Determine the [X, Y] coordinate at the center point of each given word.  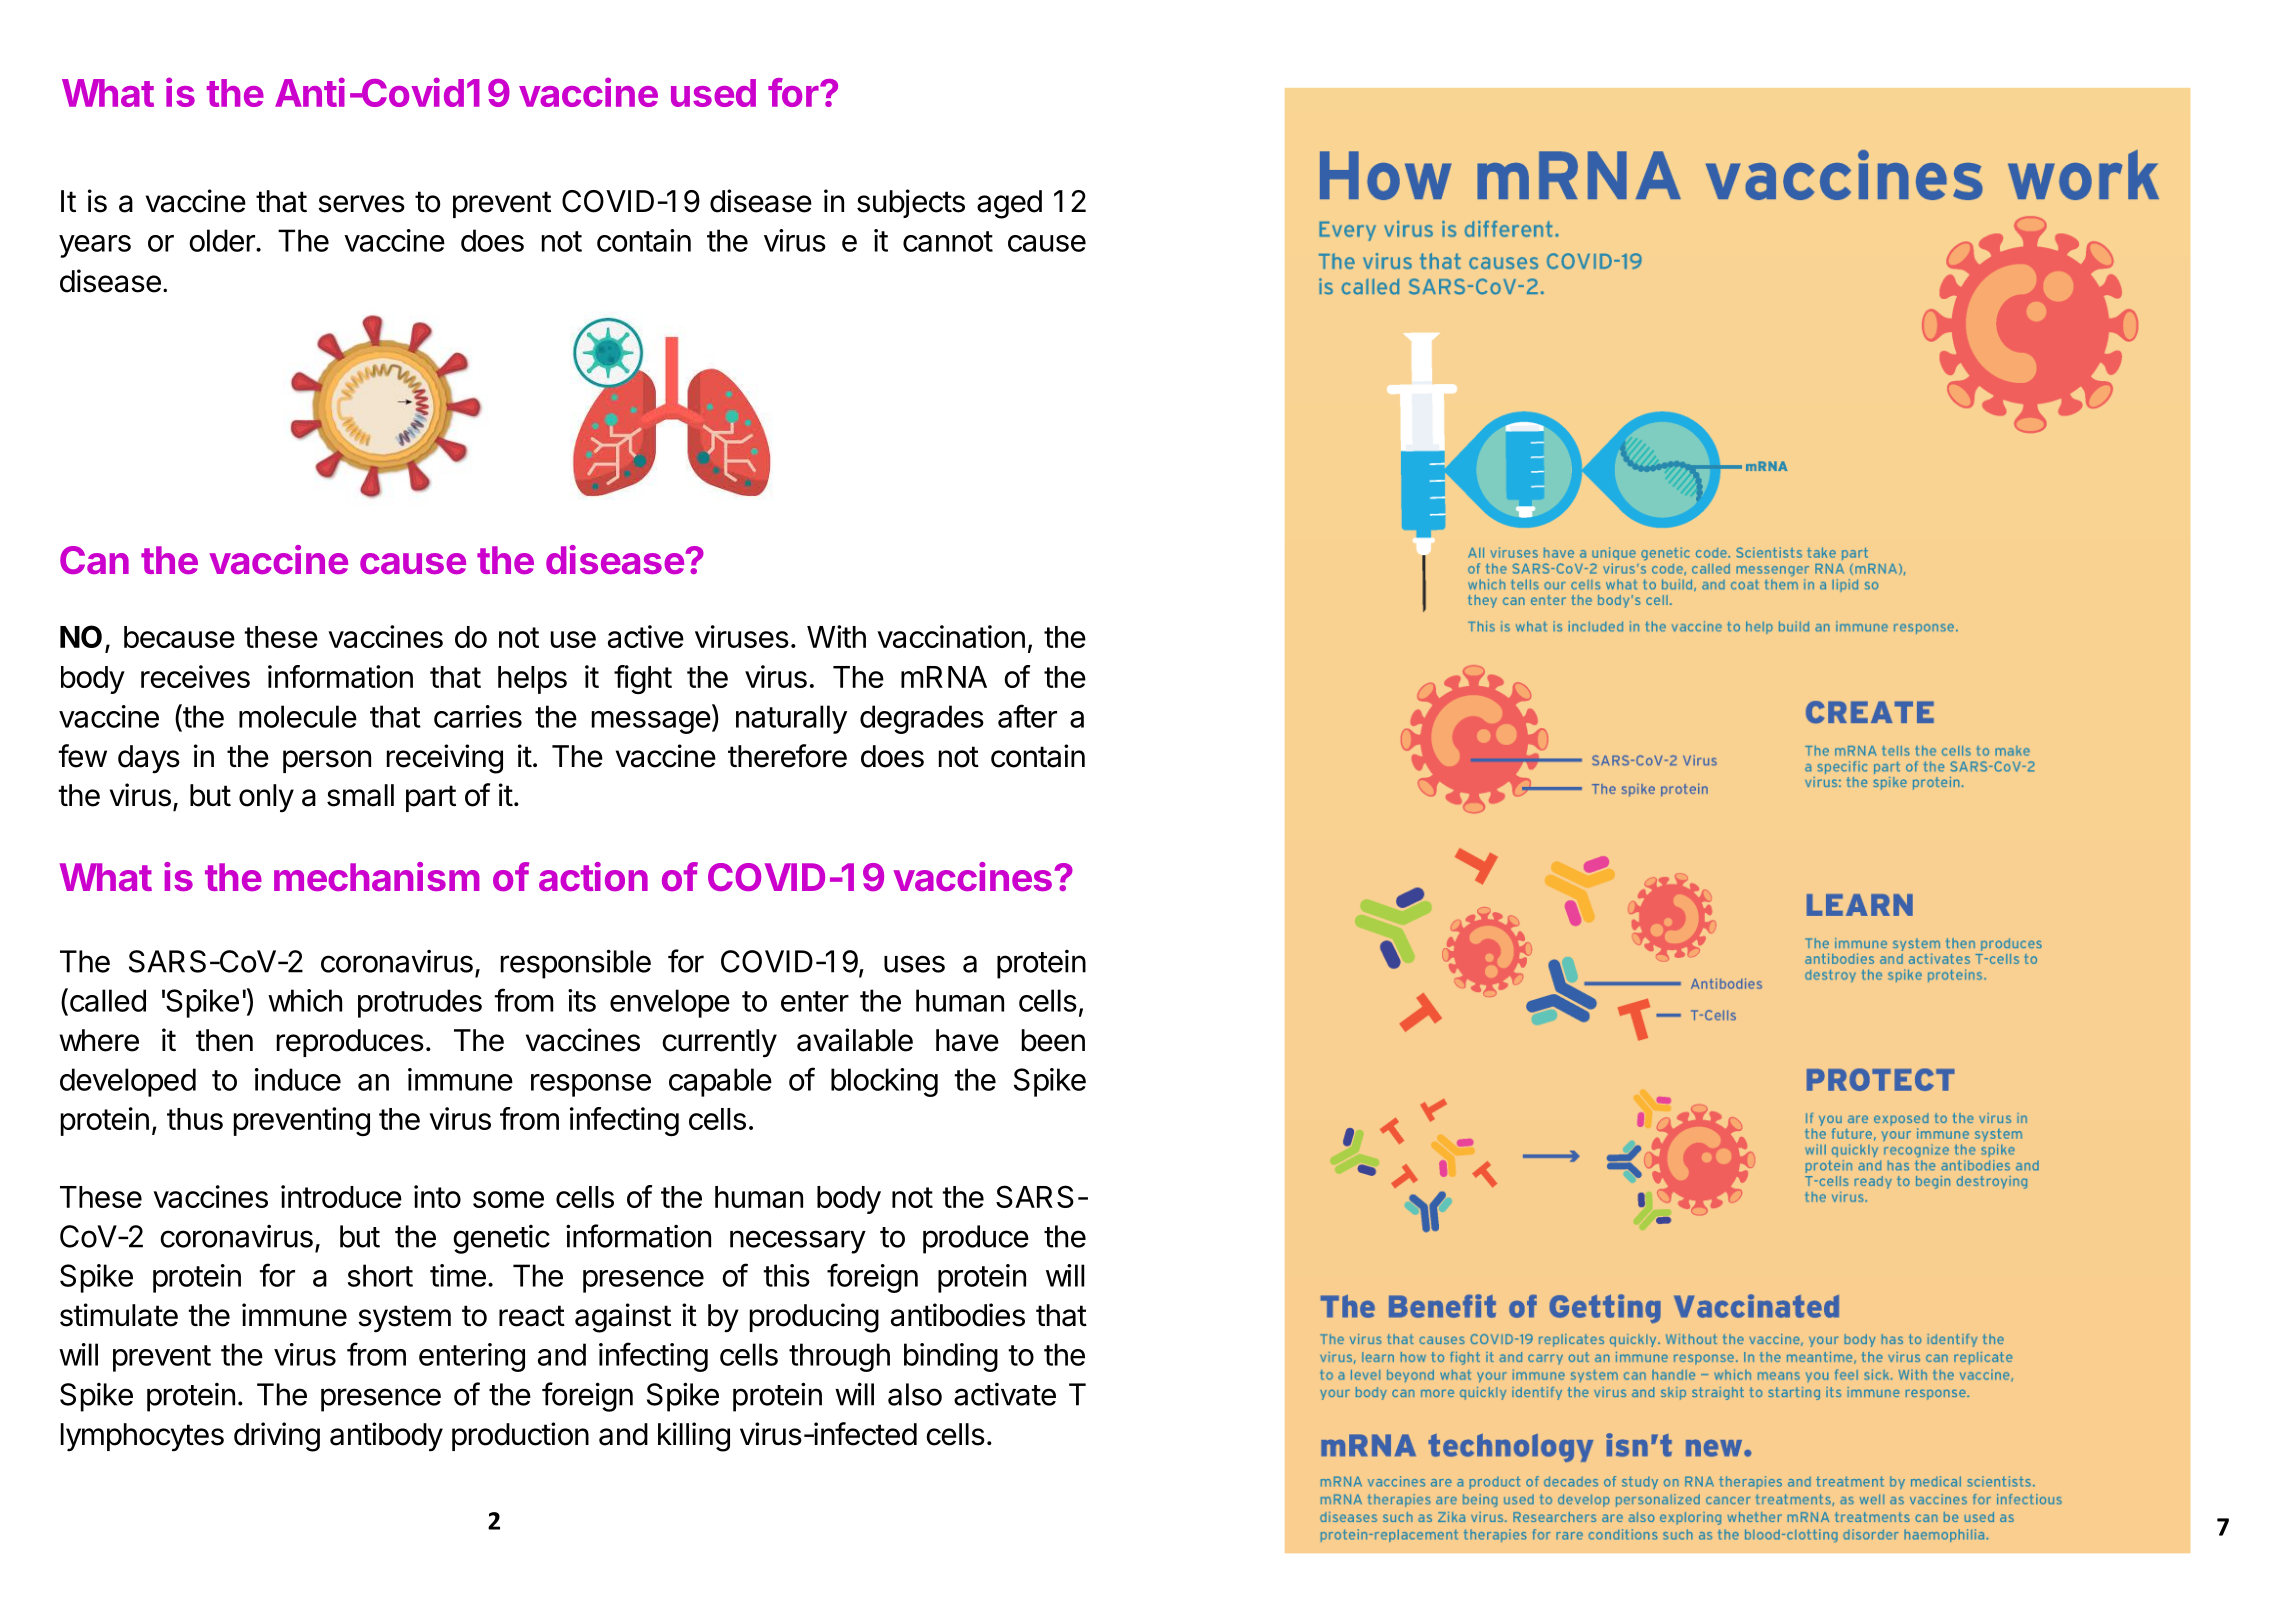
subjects [911, 203]
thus [195, 1119]
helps [532, 680]
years [95, 246]
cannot [948, 241]
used [713, 93]
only [266, 798]
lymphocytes [142, 1437]
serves [361, 204]
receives [195, 676]
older [223, 240]
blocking [884, 1082]
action [593, 876]
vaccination [951, 636]
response [591, 1085]
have [967, 1040]
